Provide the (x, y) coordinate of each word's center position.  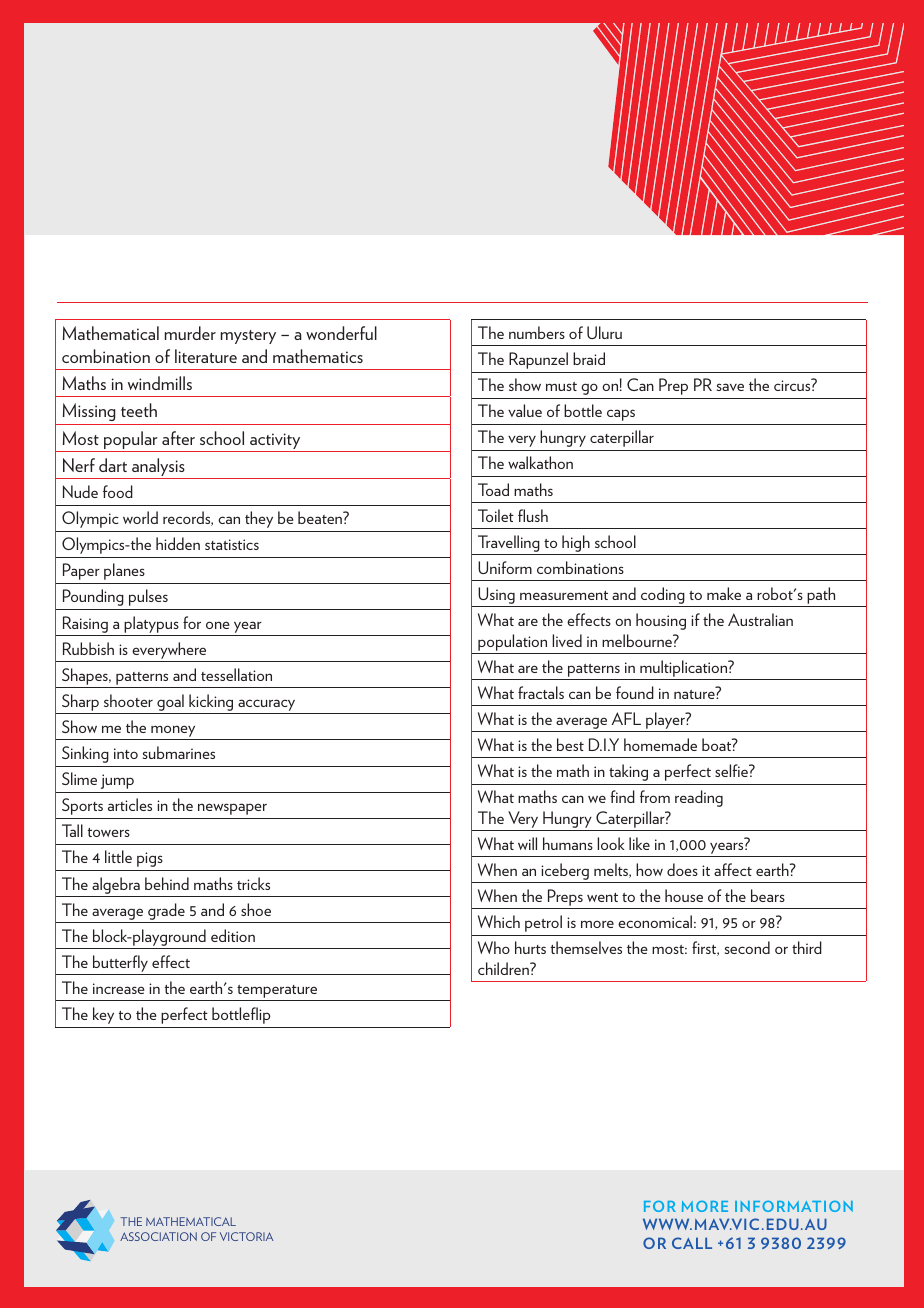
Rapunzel (538, 360)
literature (206, 356)
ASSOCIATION (158, 1236)
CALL (692, 1243)
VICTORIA (246, 1236)
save (730, 387)
